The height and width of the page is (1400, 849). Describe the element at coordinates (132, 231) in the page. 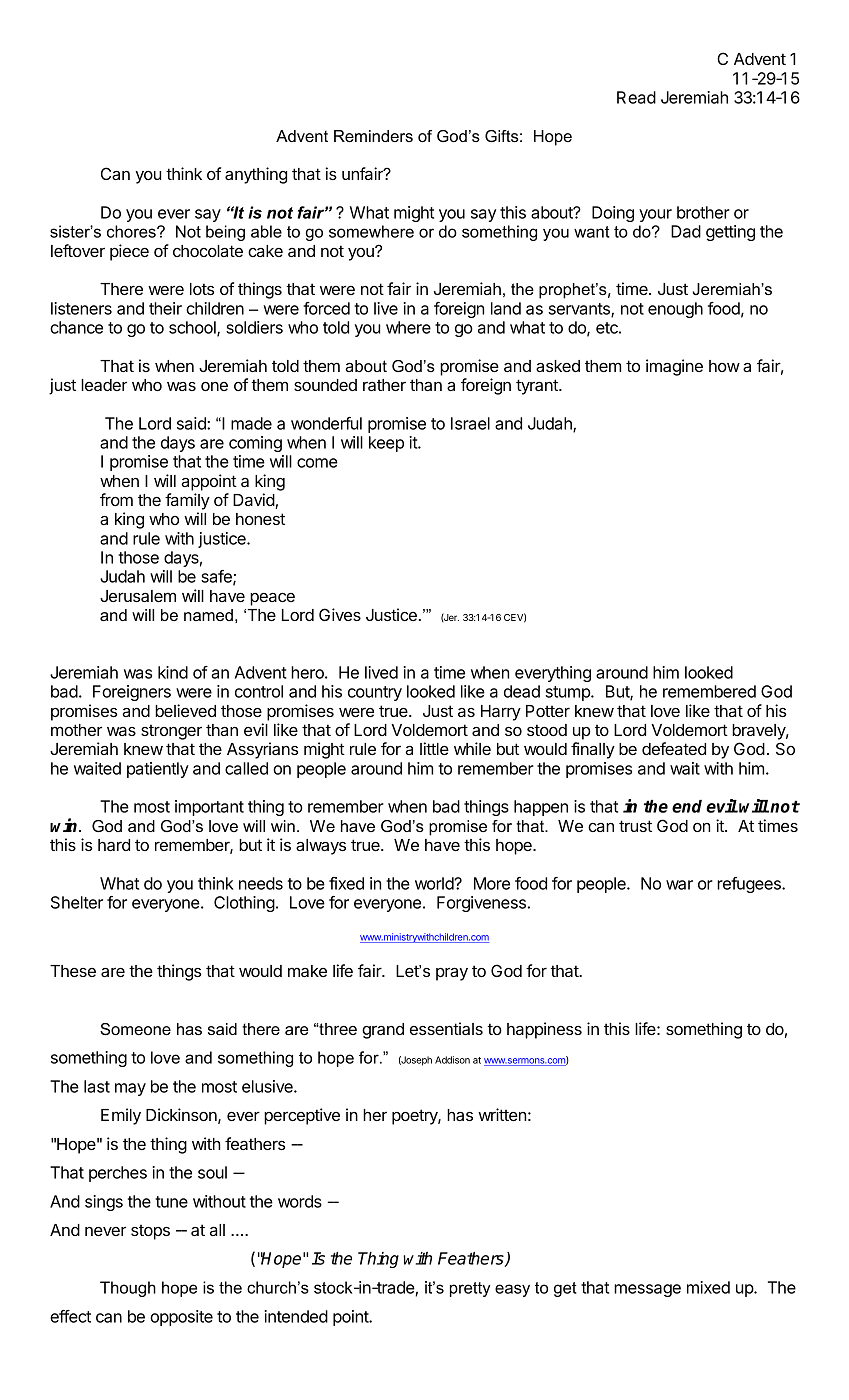

I see `chores` at that location.
